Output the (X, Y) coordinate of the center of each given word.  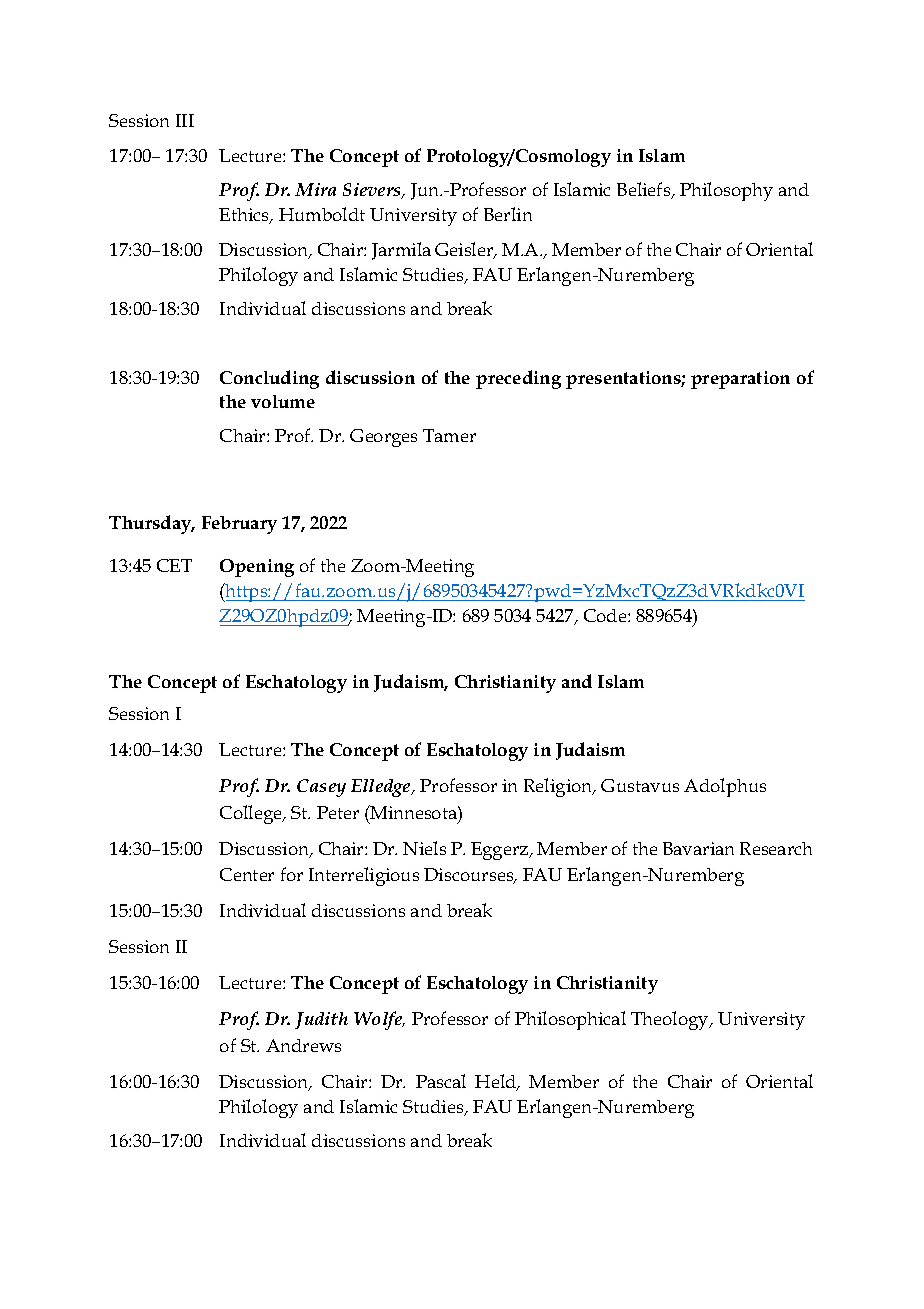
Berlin (508, 214)
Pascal (441, 1081)
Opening (257, 568)
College (252, 814)
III (185, 120)
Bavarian (698, 848)
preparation (740, 380)
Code (606, 615)
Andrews (303, 1045)
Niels (424, 848)
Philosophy (726, 191)
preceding (518, 379)
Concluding (269, 379)
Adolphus (725, 787)
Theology (671, 1020)
